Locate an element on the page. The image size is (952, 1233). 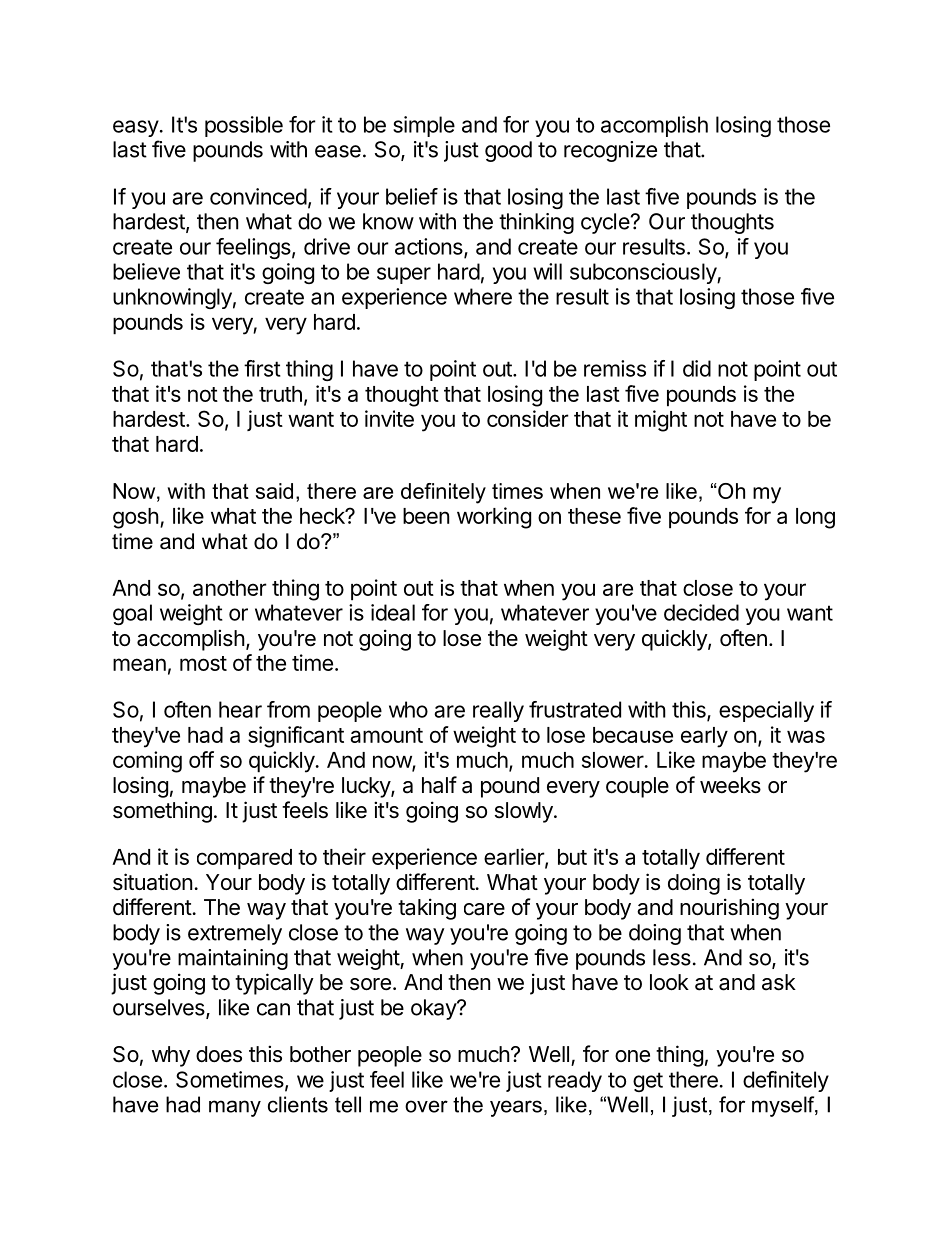
care is located at coordinates (484, 909).
